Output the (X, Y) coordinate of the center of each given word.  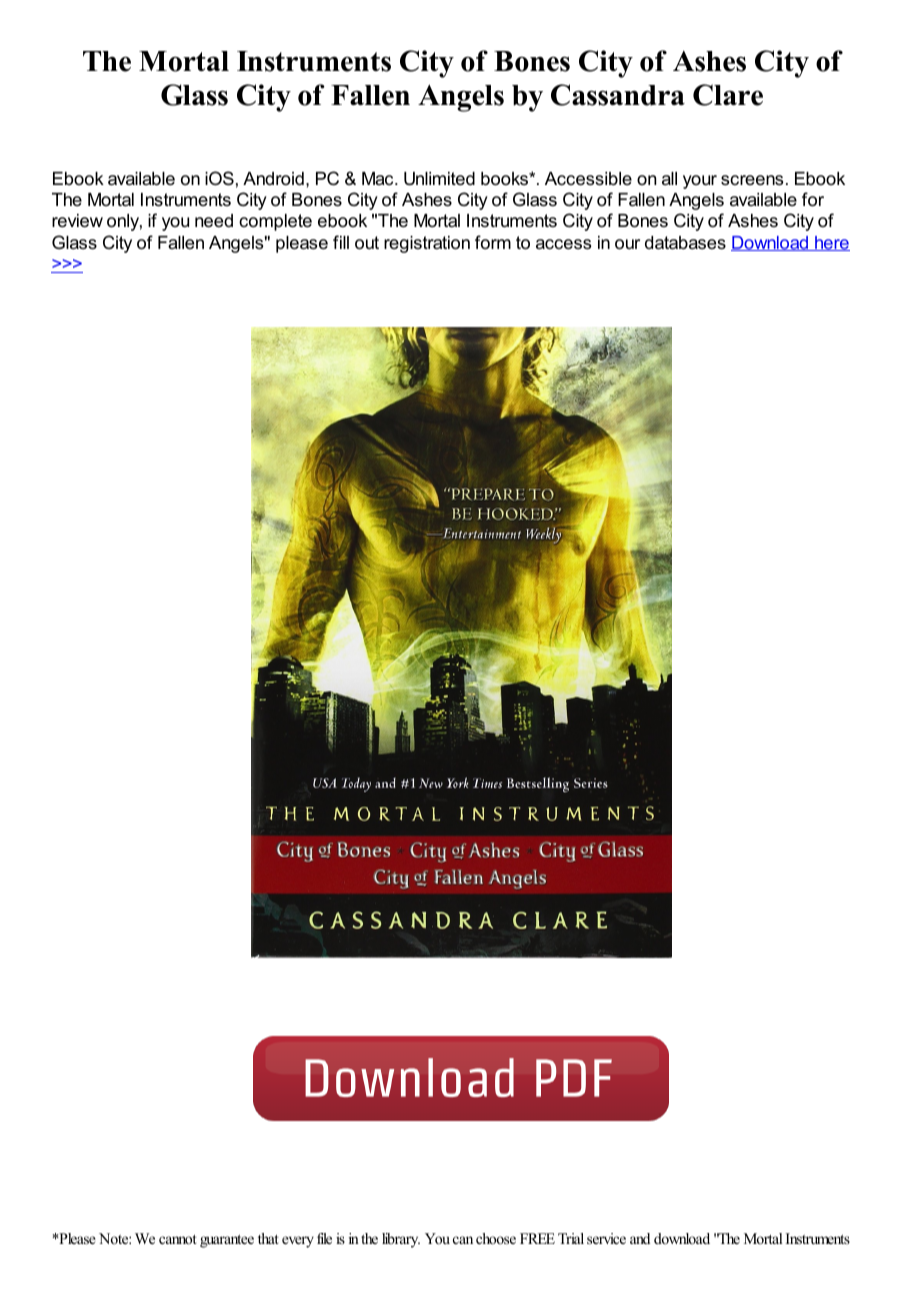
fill (341, 242)
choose (496, 1238)
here (831, 243)
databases (685, 243)
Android (273, 178)
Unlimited (439, 179)
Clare (728, 95)
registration (427, 244)
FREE (537, 1238)
